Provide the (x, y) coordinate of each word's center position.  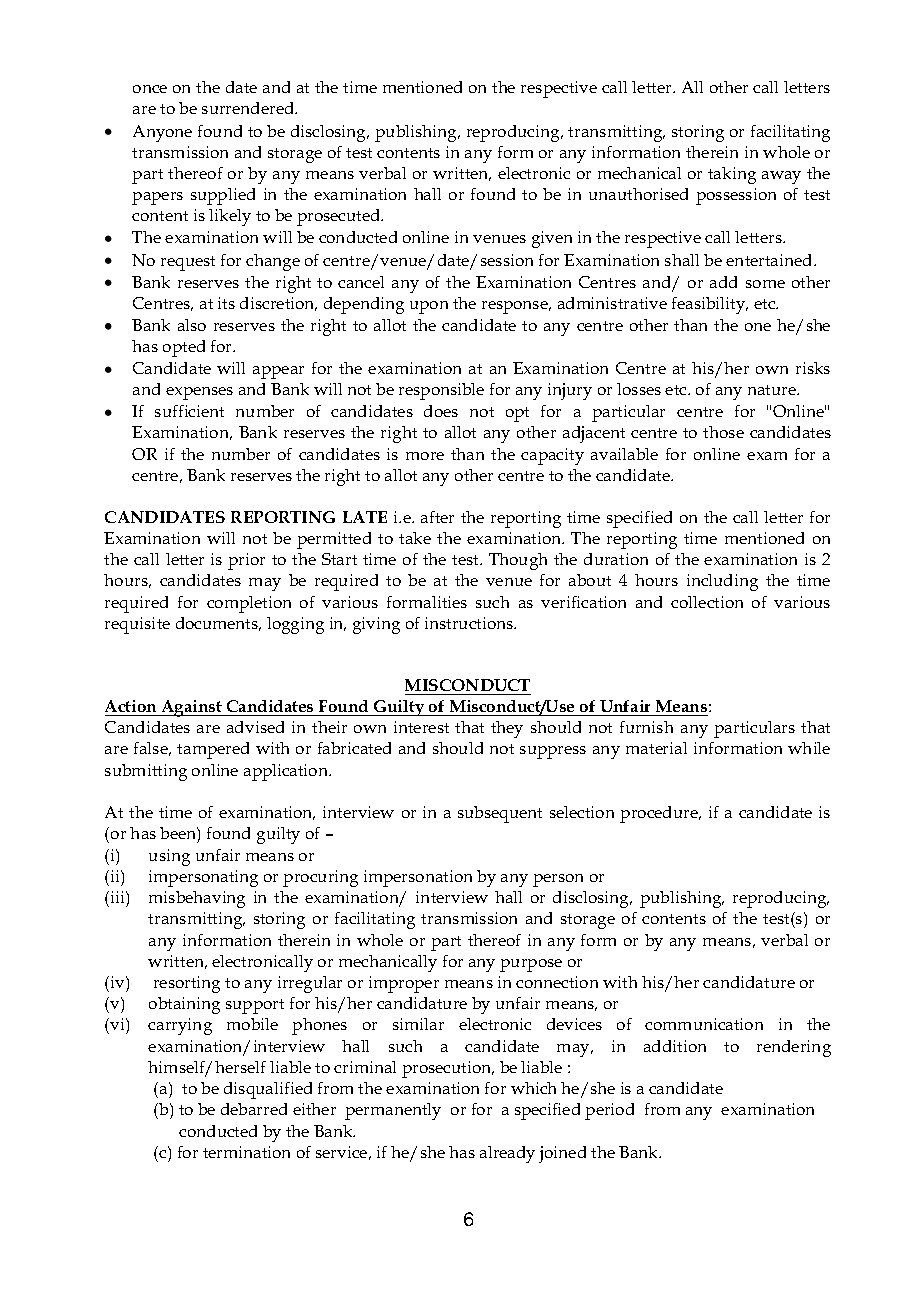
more (425, 456)
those (723, 432)
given (552, 239)
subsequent (500, 814)
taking (732, 175)
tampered (213, 750)
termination (246, 1152)
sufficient (189, 411)
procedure (660, 814)
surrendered (249, 108)
